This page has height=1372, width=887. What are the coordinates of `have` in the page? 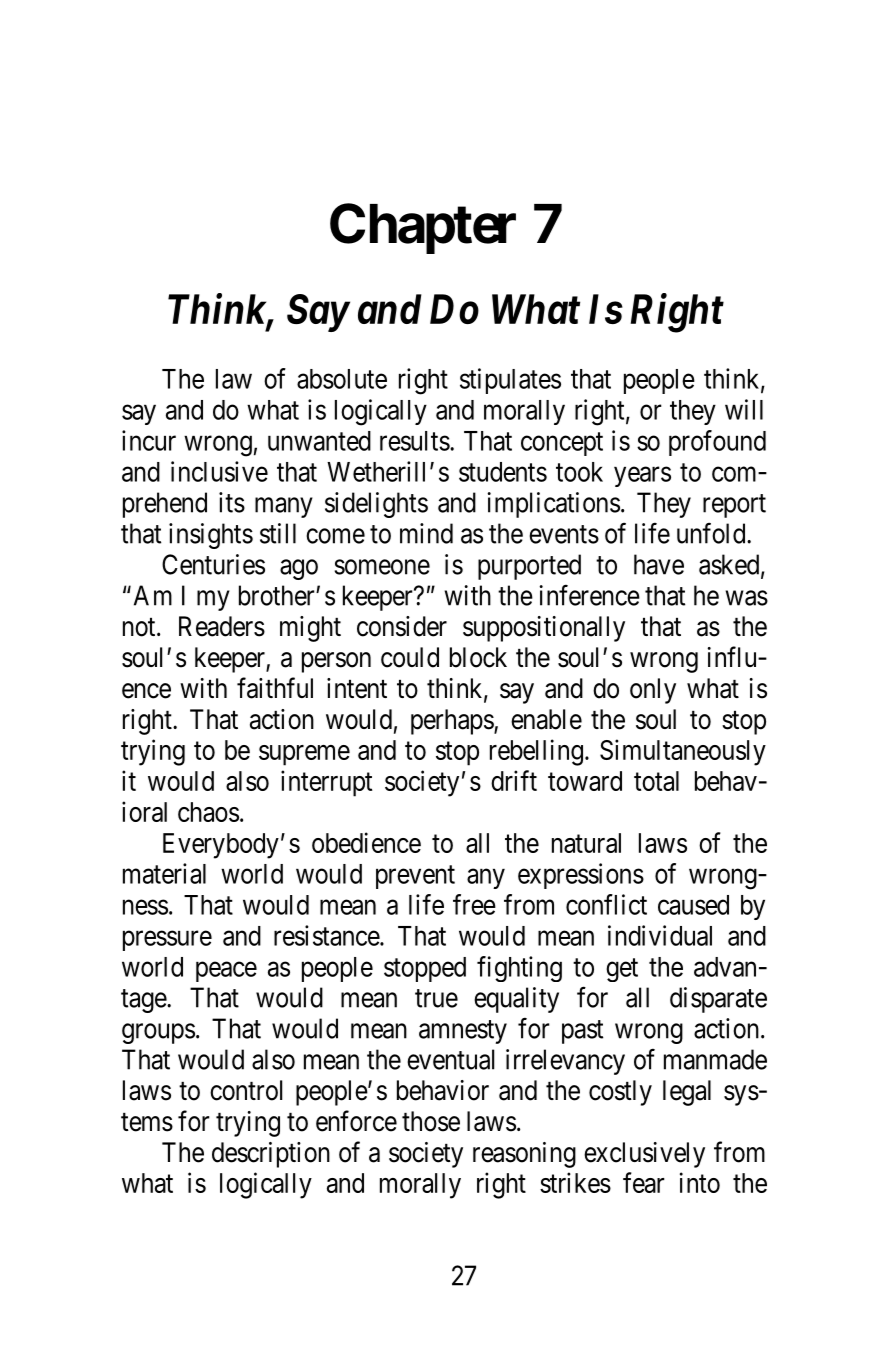 It's located at (659, 564).
